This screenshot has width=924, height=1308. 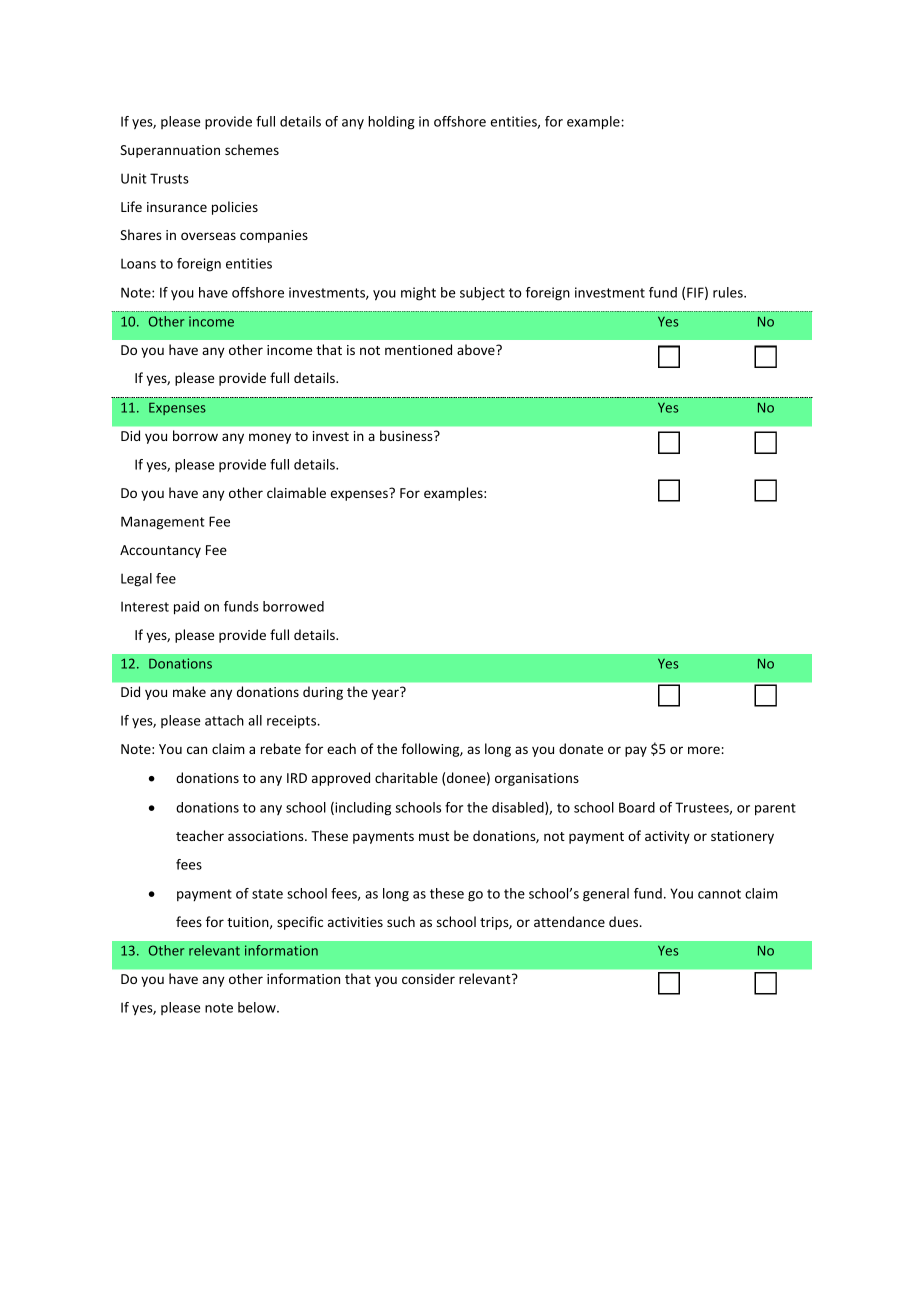 I want to click on dues, so click(x=625, y=921).
